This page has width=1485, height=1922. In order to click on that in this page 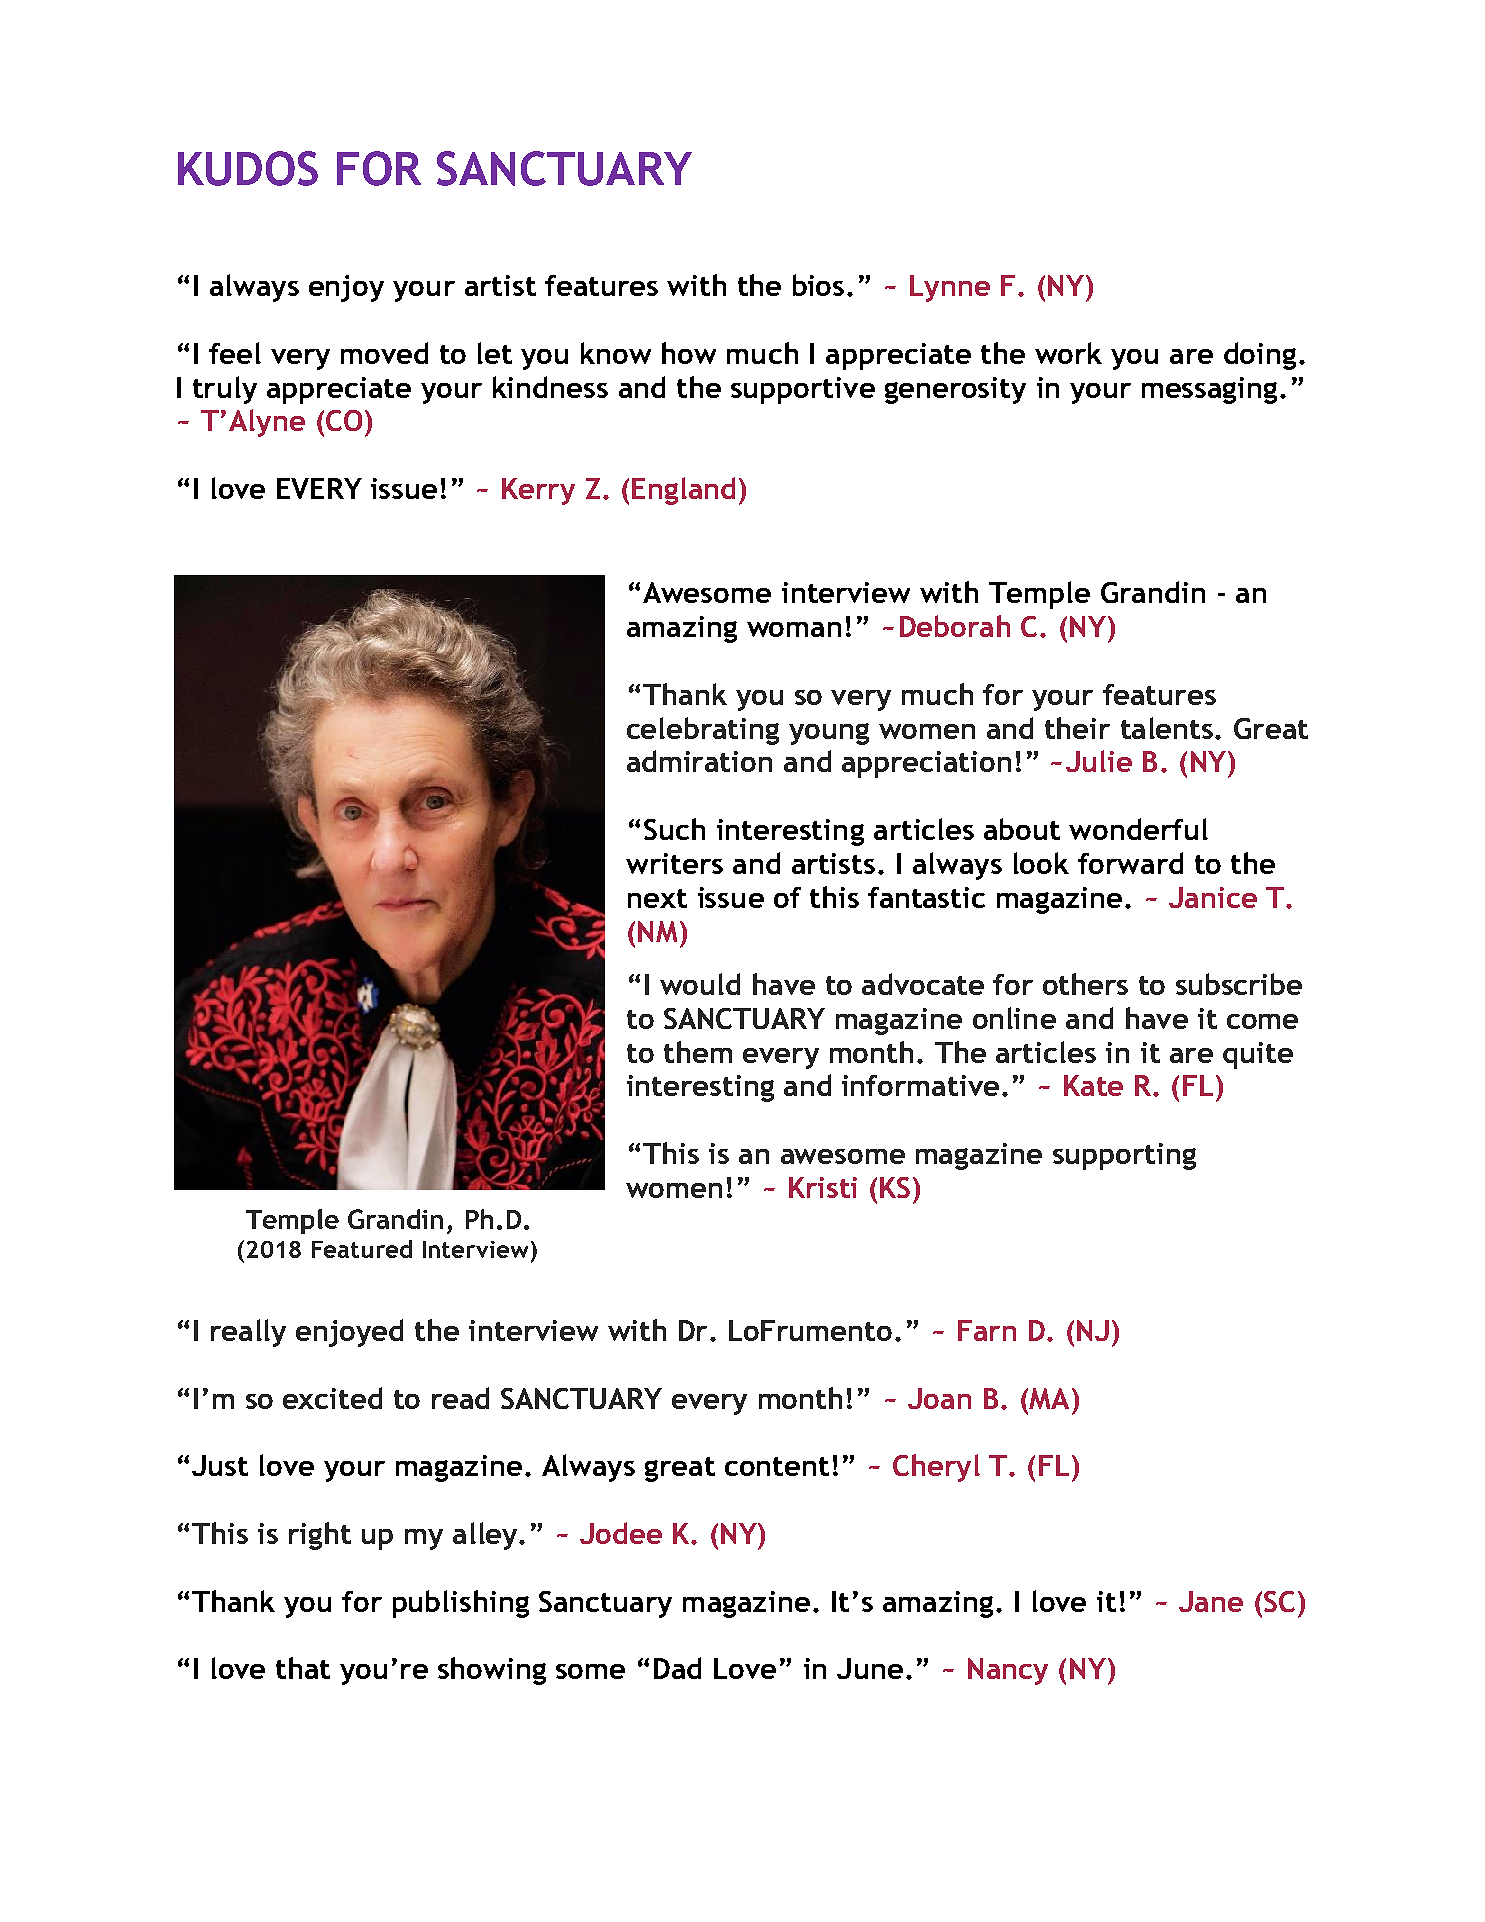, I will do `click(303, 1668)`.
